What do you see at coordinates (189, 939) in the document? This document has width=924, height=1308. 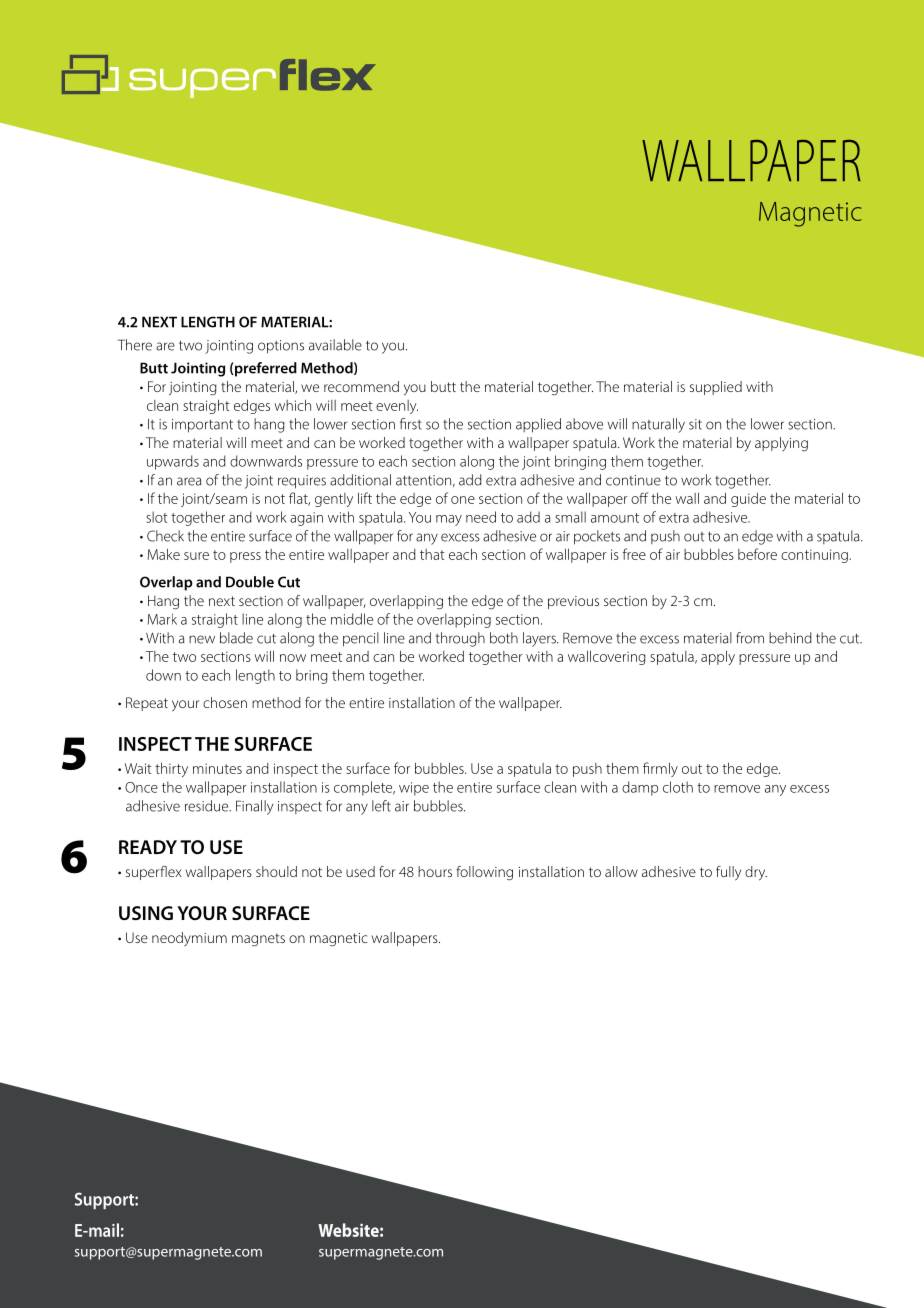 I see `neodymium` at bounding box center [189, 939].
